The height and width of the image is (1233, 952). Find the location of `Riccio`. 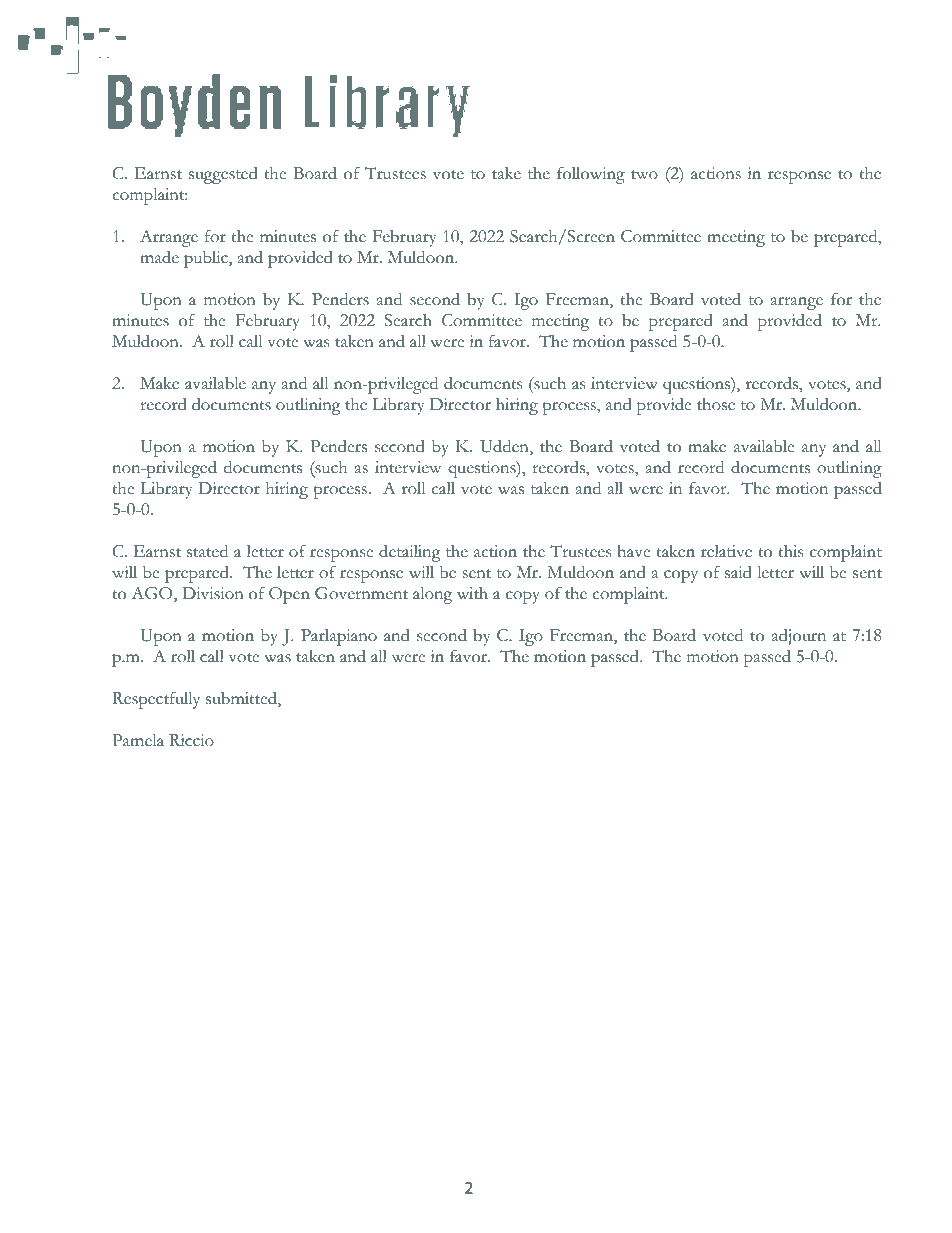

Riccio is located at coordinates (191, 740).
